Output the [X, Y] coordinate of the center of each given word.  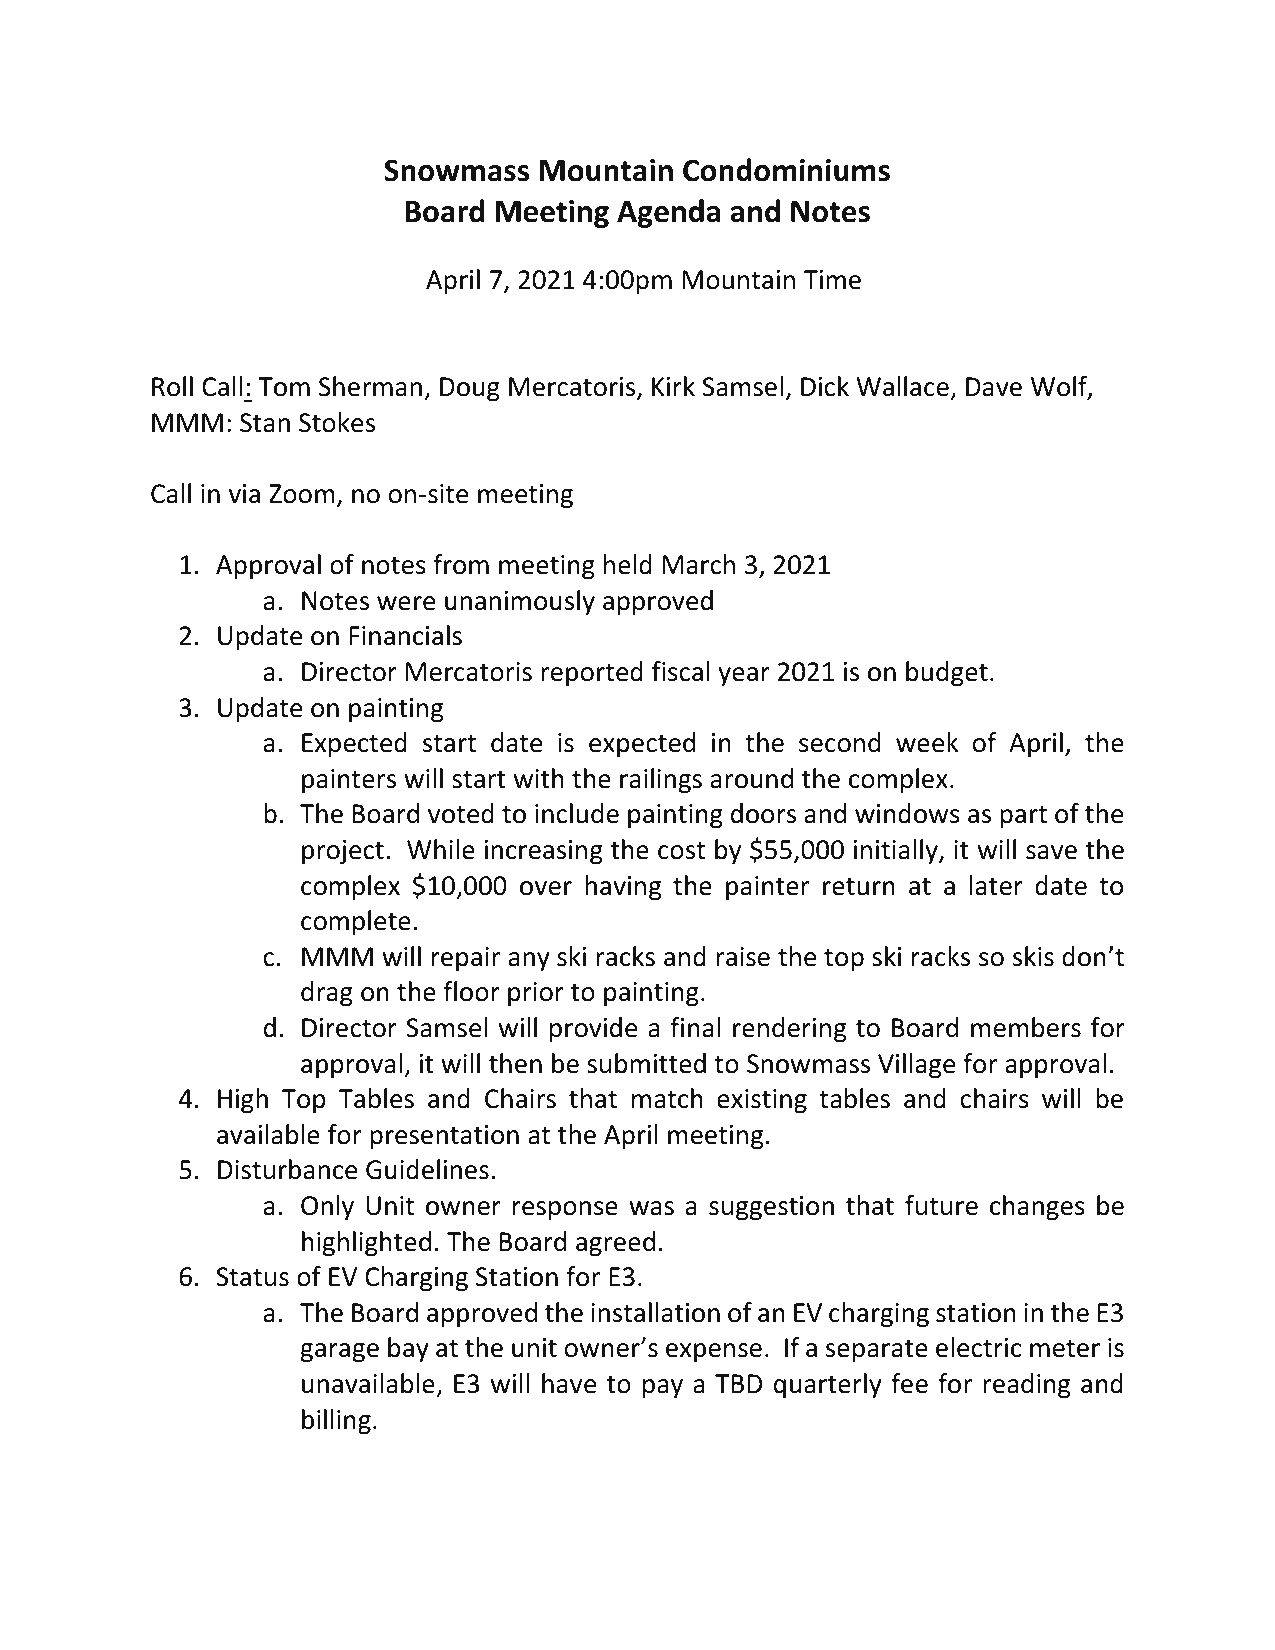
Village [916, 1066]
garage [339, 1353]
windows [907, 813]
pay [663, 1388]
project [343, 852]
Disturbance [287, 1169]
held [628, 564]
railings [661, 781]
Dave [994, 387]
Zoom [302, 494]
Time [832, 280]
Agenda [668, 213]
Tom [284, 387]
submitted [646, 1063]
